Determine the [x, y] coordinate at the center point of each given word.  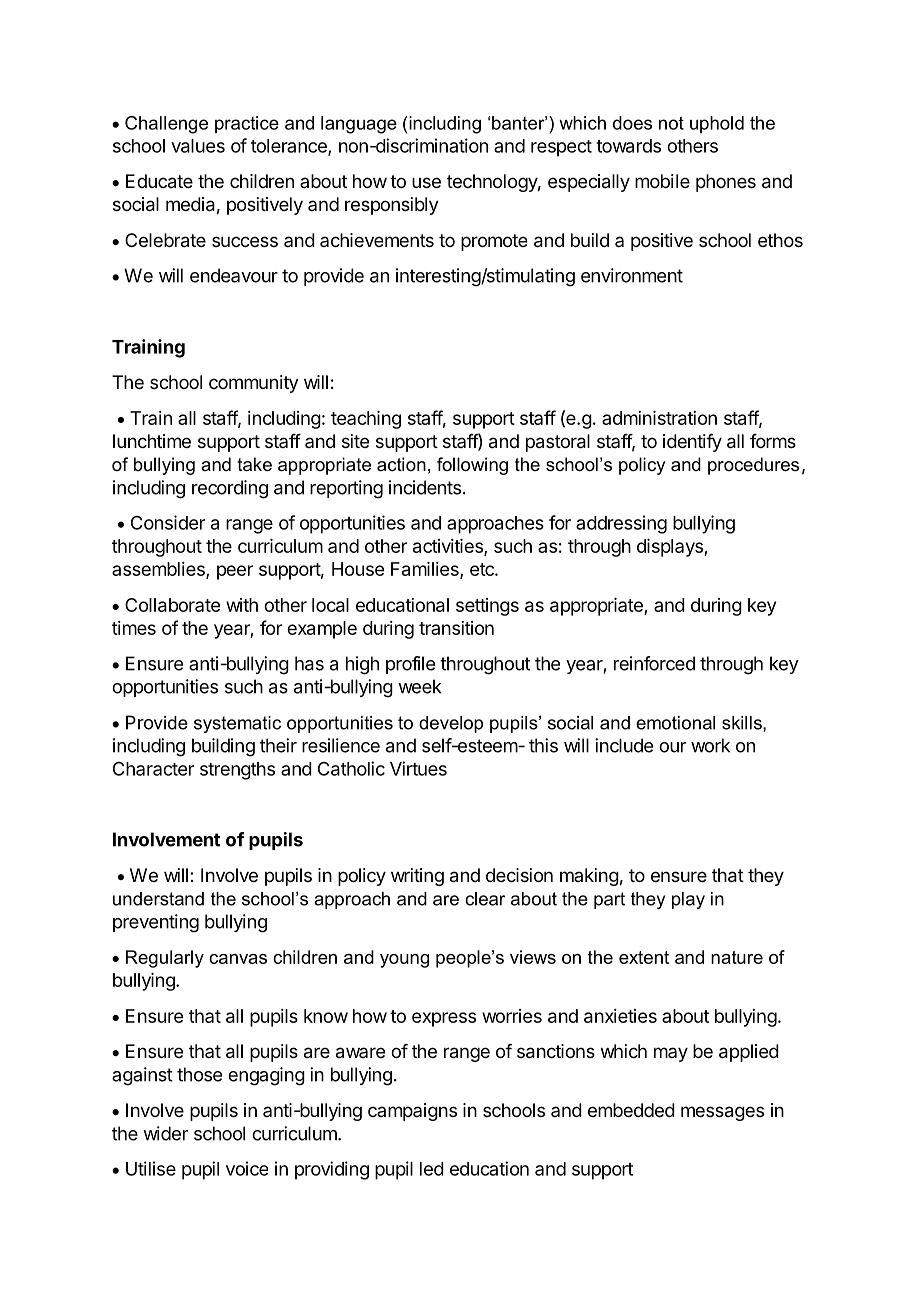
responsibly [392, 206]
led [432, 1169]
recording [230, 489]
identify [692, 443]
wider [165, 1133]
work [710, 745]
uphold [717, 124]
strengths [237, 771]
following [472, 466]
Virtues [418, 768]
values [198, 146]
